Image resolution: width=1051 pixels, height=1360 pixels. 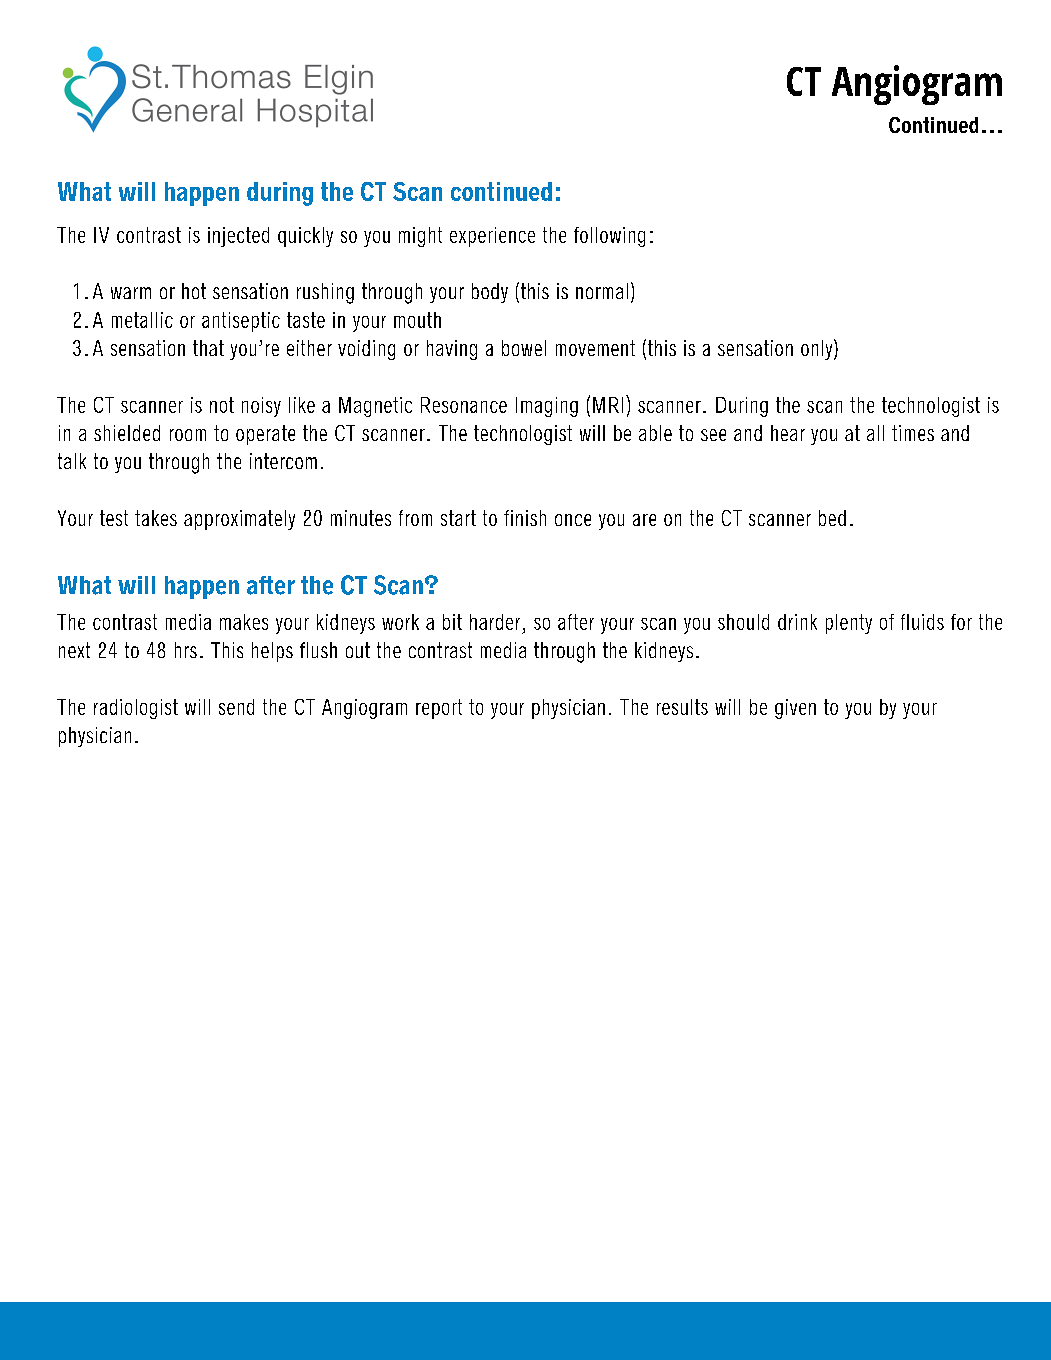 What do you see at coordinates (222, 405) in the screenshot?
I see `not` at bounding box center [222, 405].
